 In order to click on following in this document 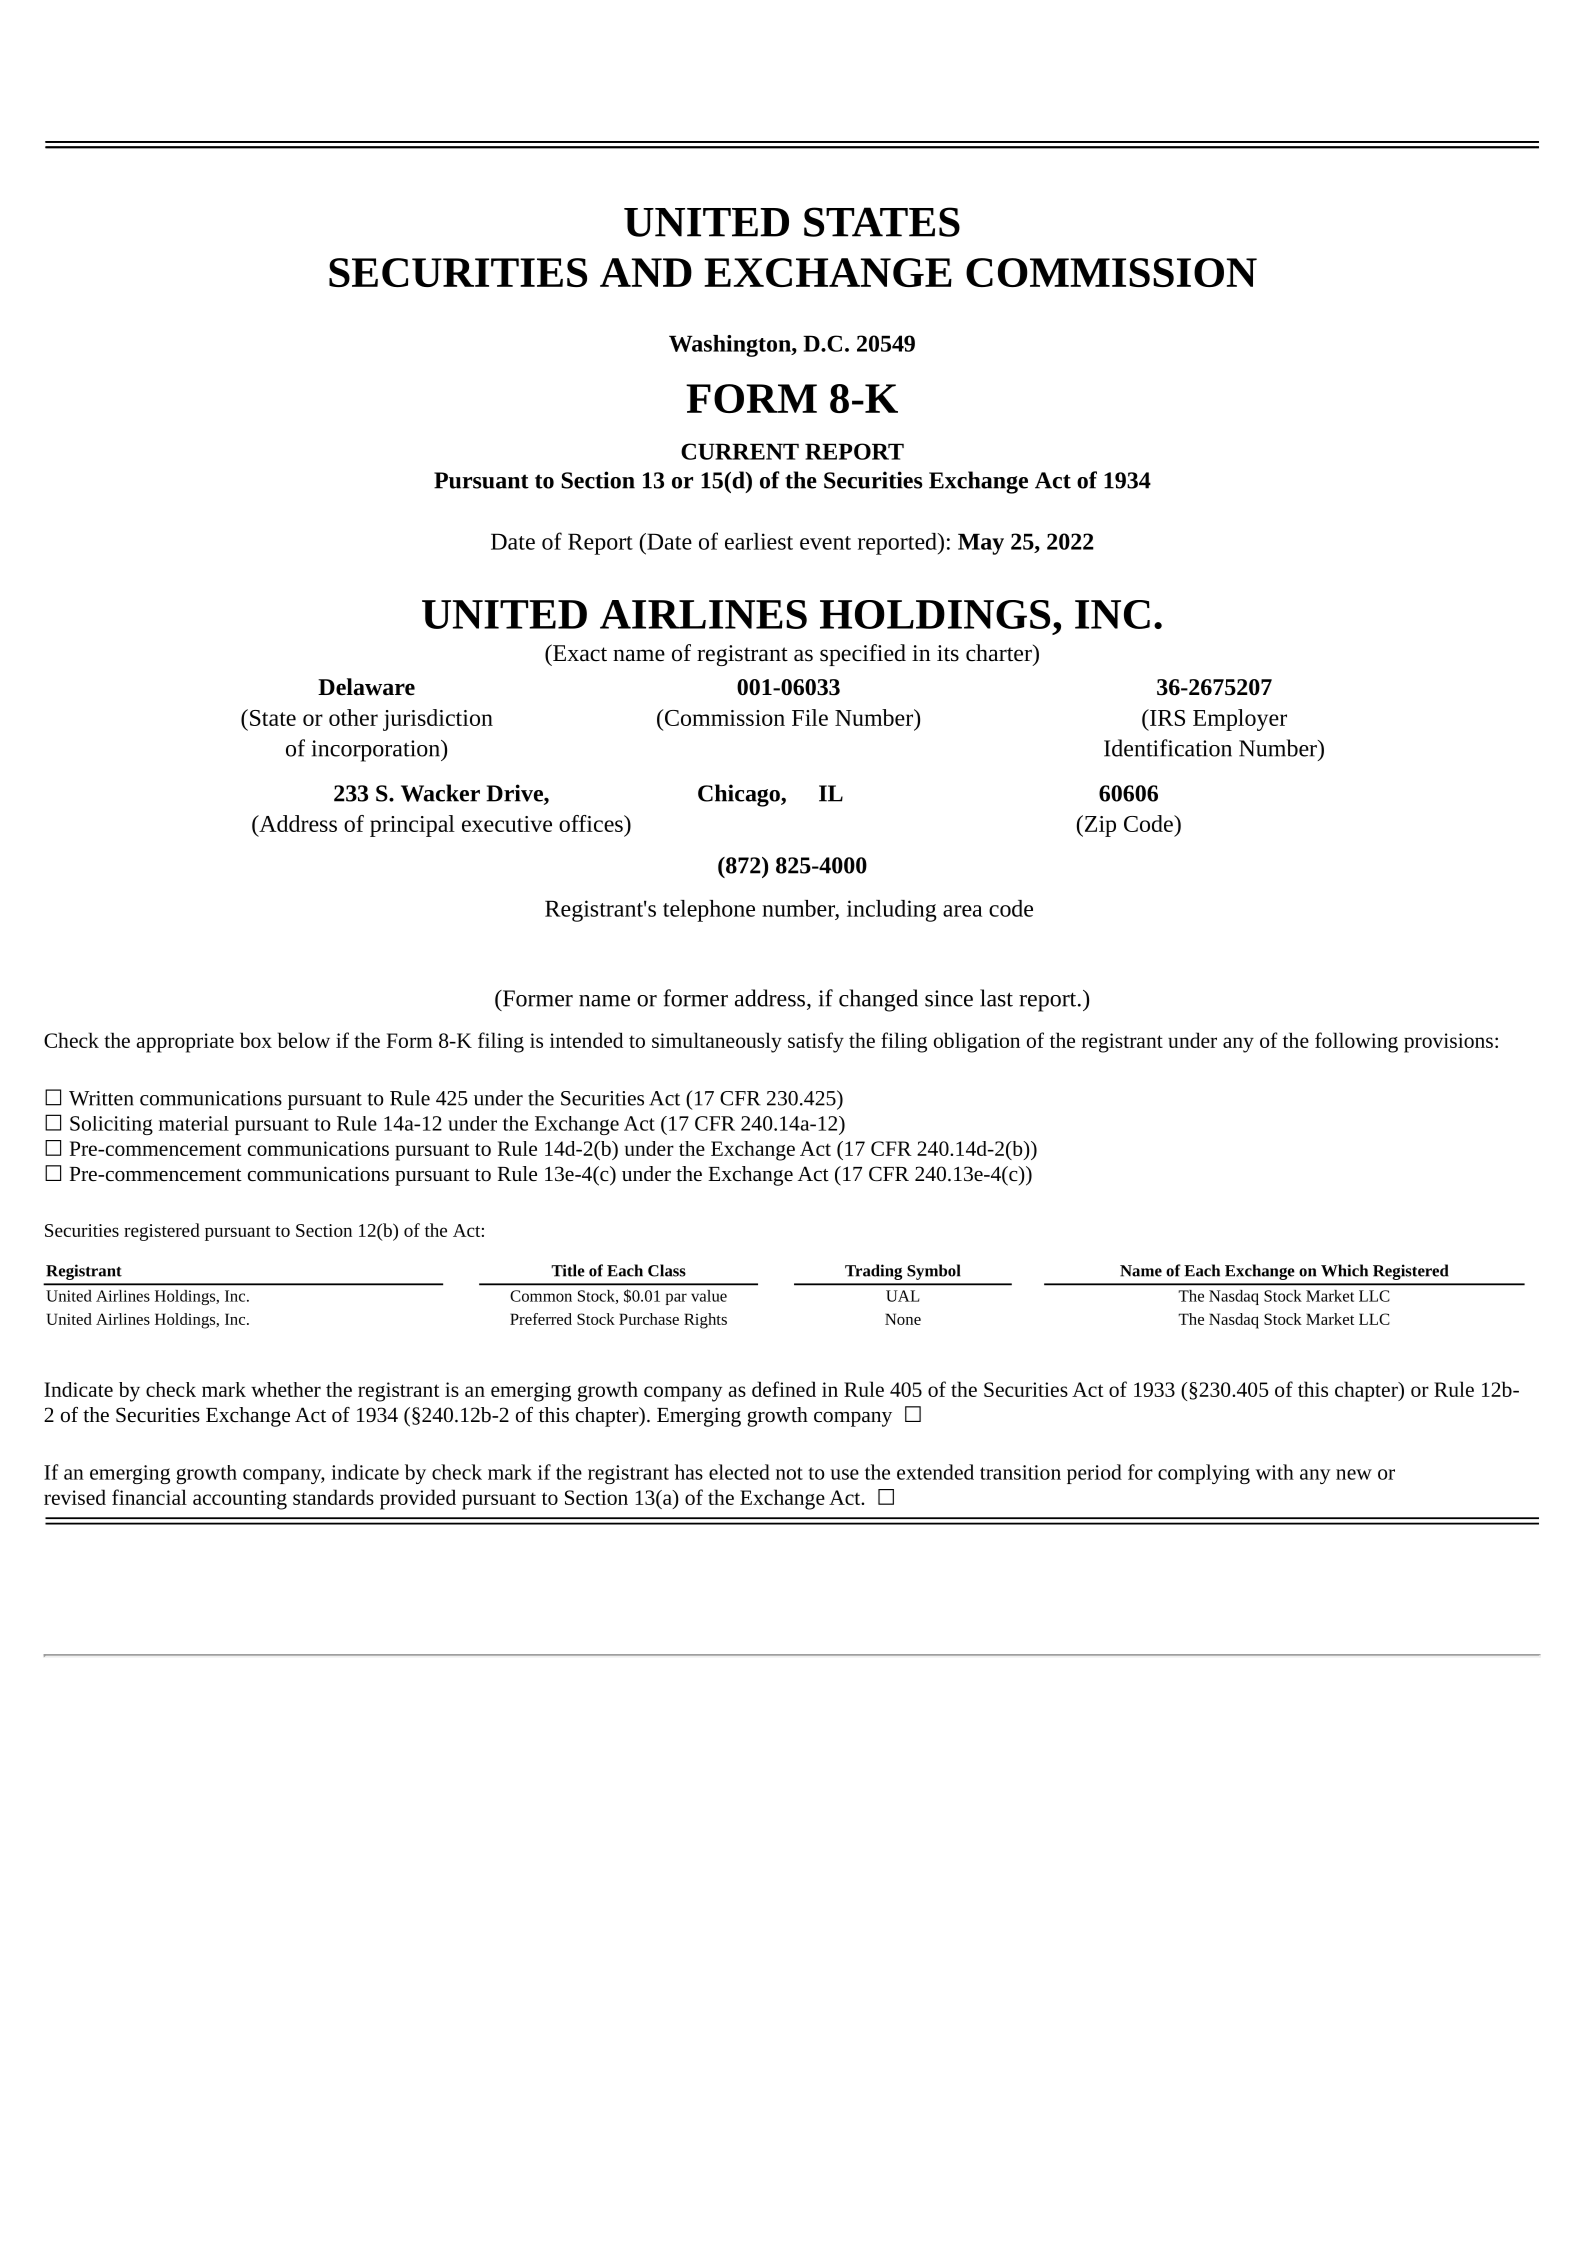, I will do `click(1356, 1042)`.
